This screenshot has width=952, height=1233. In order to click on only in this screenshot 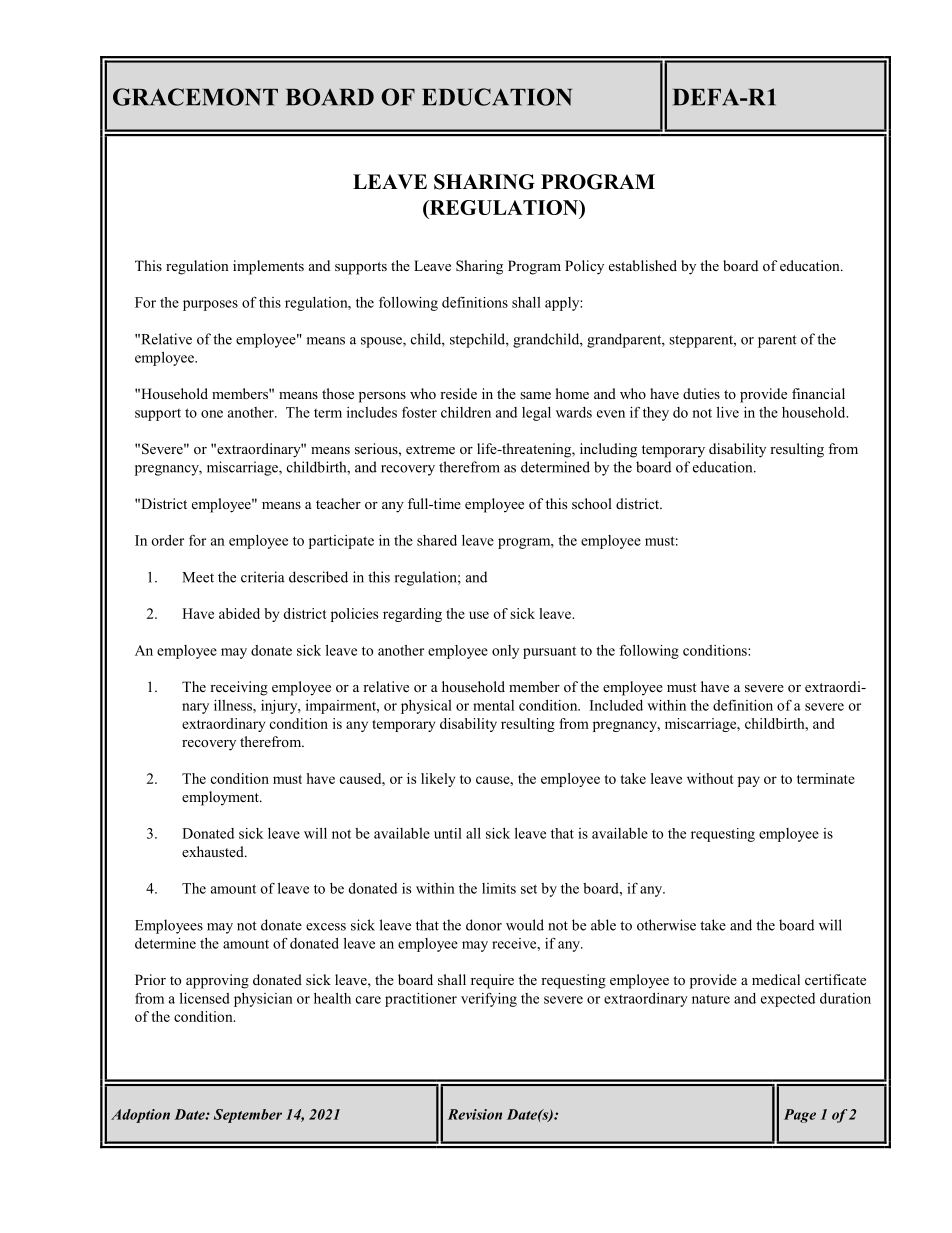, I will do `click(505, 652)`.
